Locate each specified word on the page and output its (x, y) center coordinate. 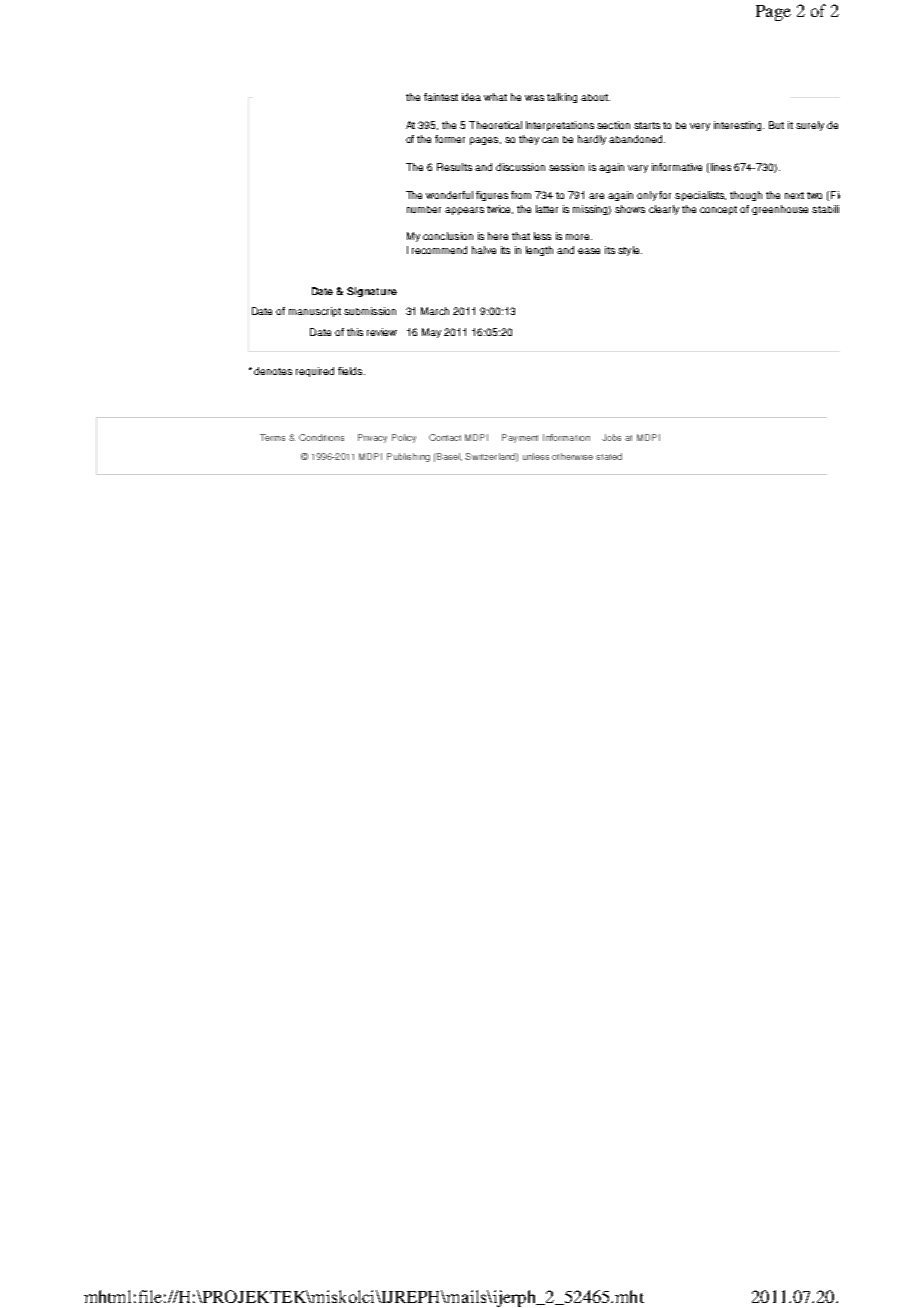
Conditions (321, 437)
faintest (441, 97)
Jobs (611, 437)
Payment (520, 438)
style (630, 251)
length (539, 251)
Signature (372, 292)
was (534, 98)
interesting (739, 126)
